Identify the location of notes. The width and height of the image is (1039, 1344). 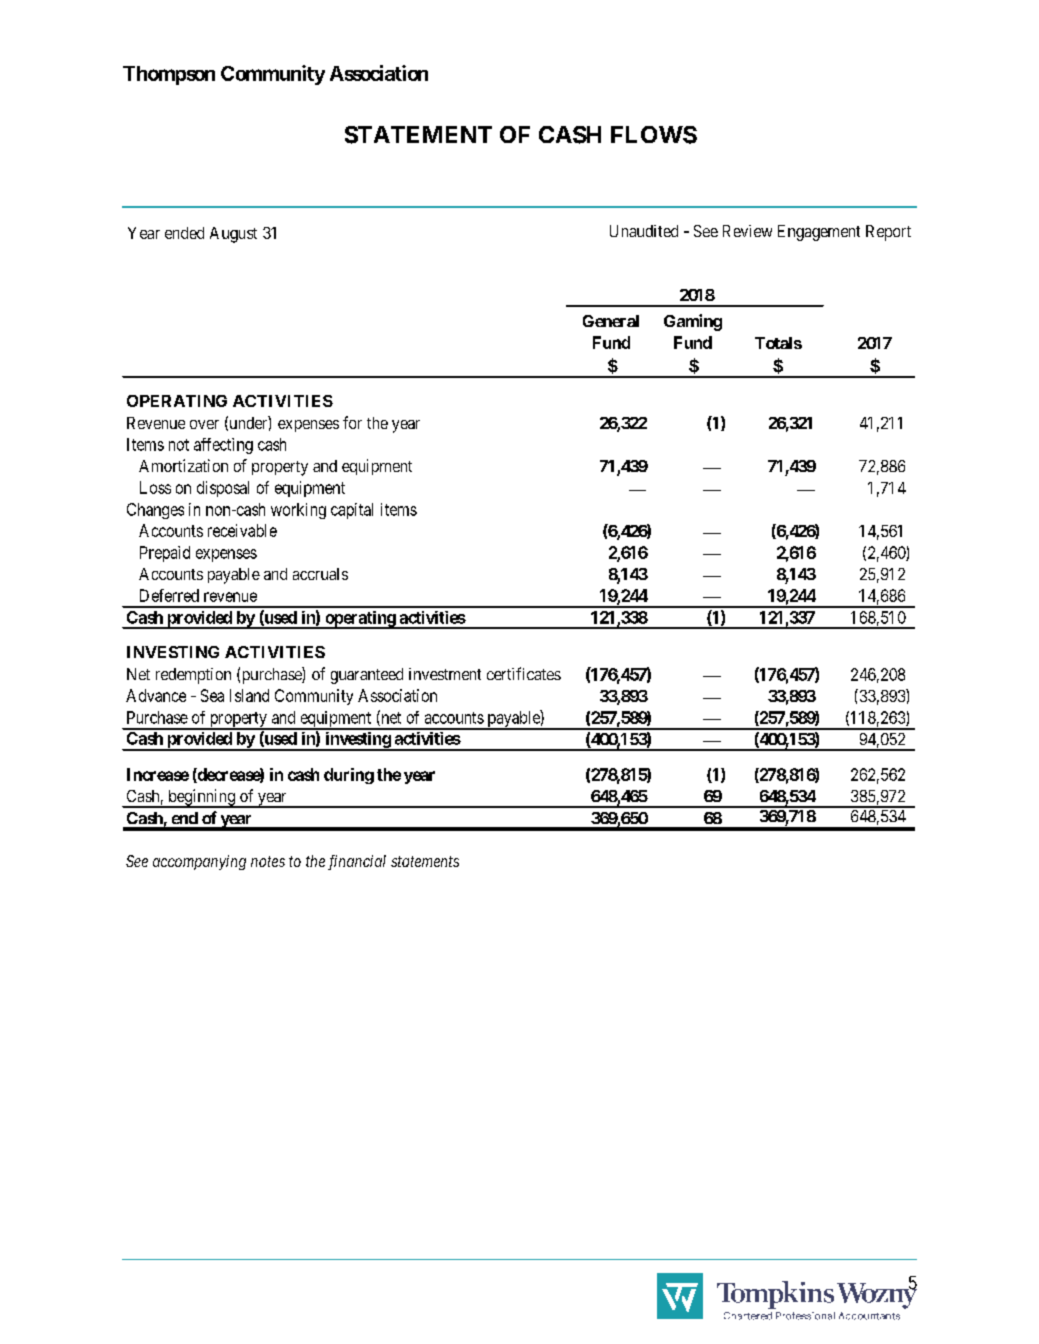
(268, 861).
